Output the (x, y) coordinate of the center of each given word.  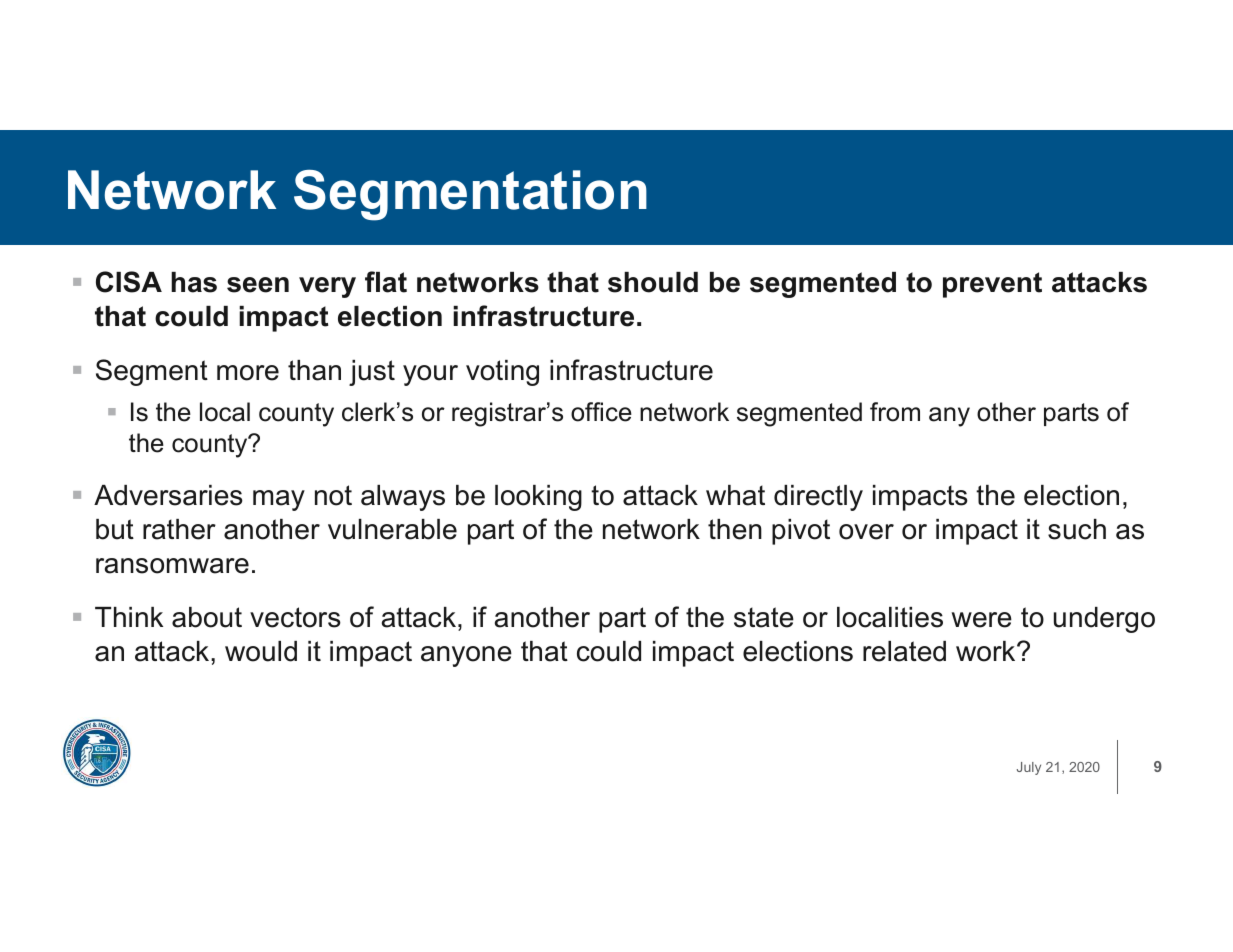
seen (258, 285)
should (653, 282)
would (261, 651)
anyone (466, 656)
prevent (992, 285)
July (1029, 768)
